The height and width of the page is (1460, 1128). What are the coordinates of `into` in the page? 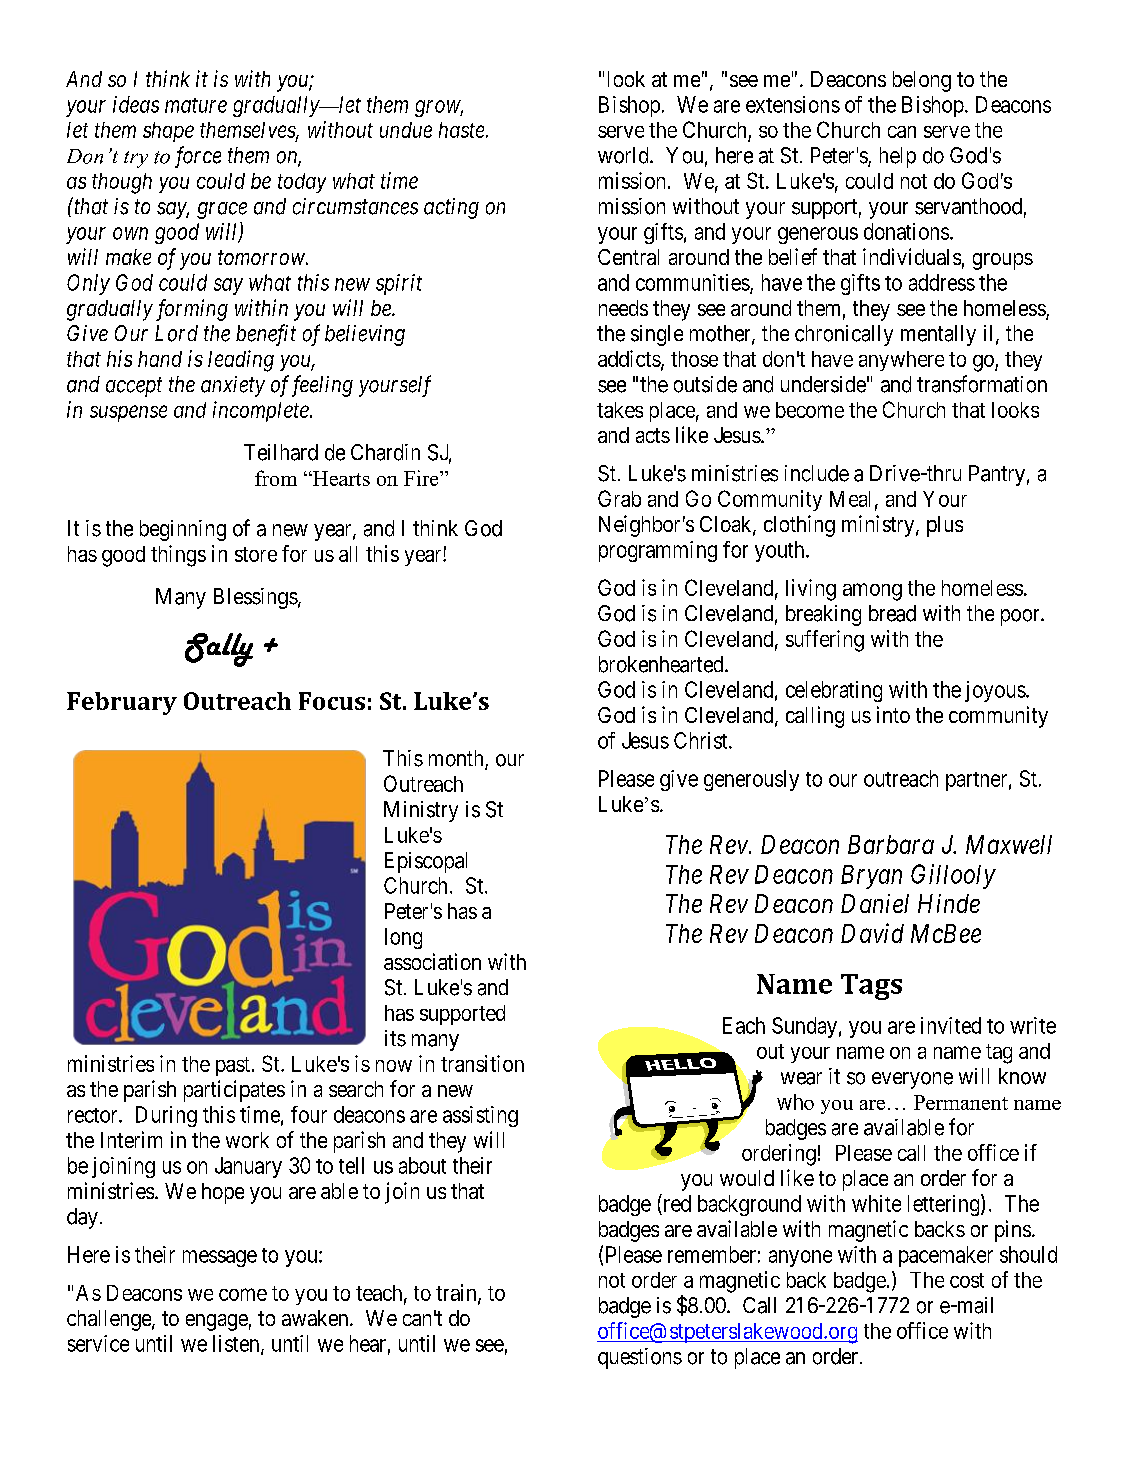 It's located at (893, 714).
